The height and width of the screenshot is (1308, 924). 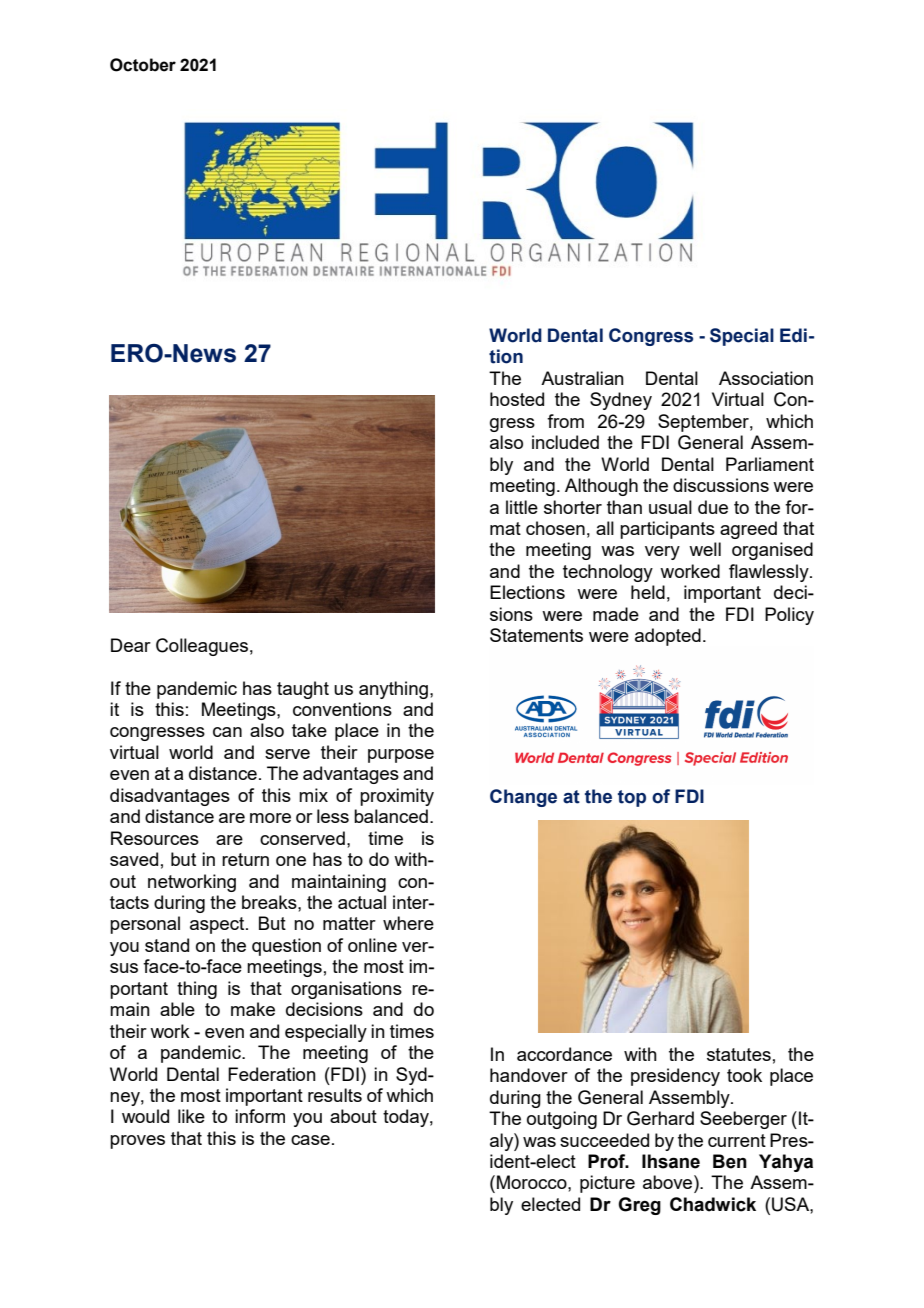 I want to click on Australian, so click(x=582, y=378).
